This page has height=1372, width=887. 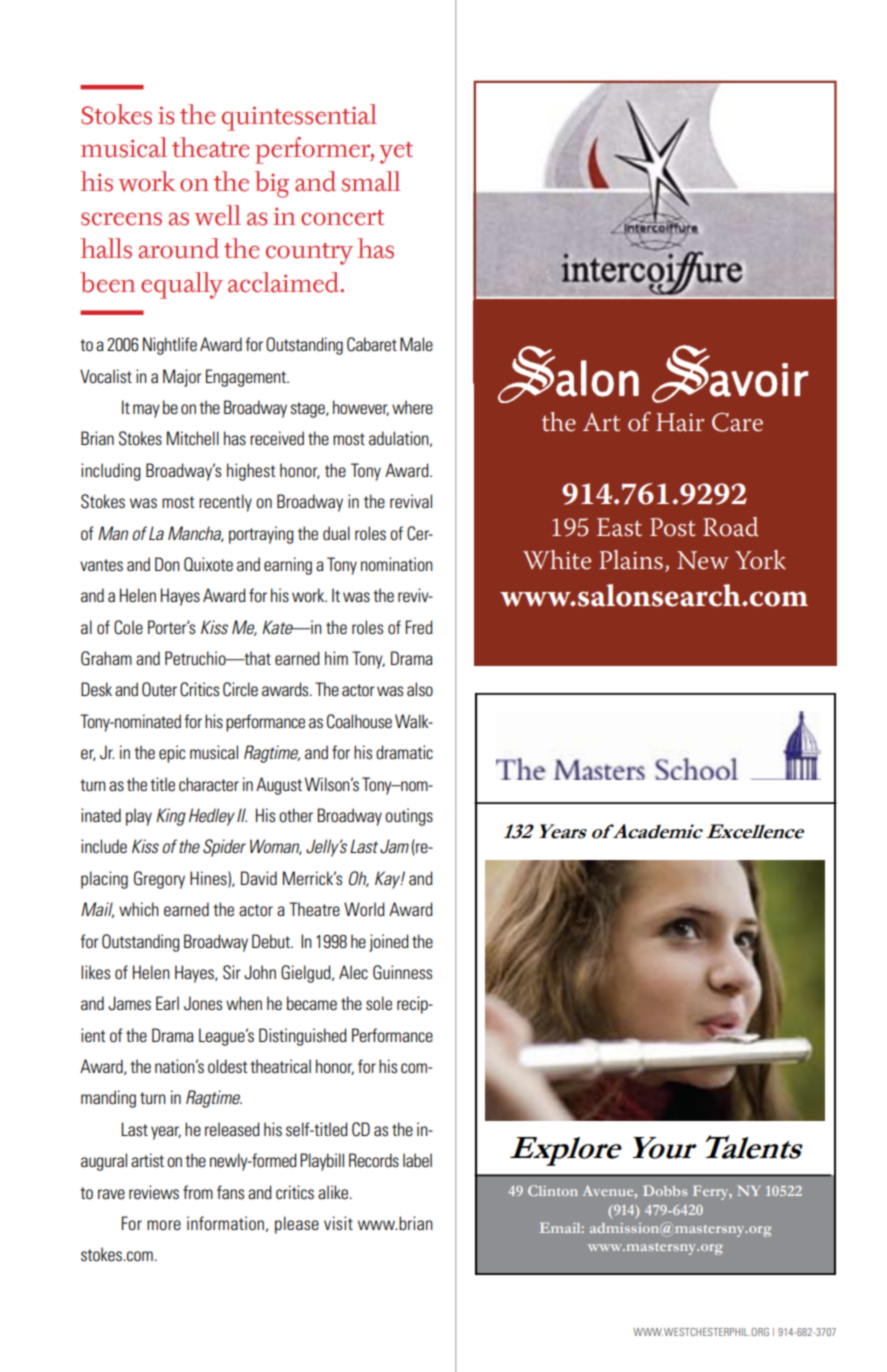 What do you see at coordinates (217, 215) in the page?
I see `well` at bounding box center [217, 215].
